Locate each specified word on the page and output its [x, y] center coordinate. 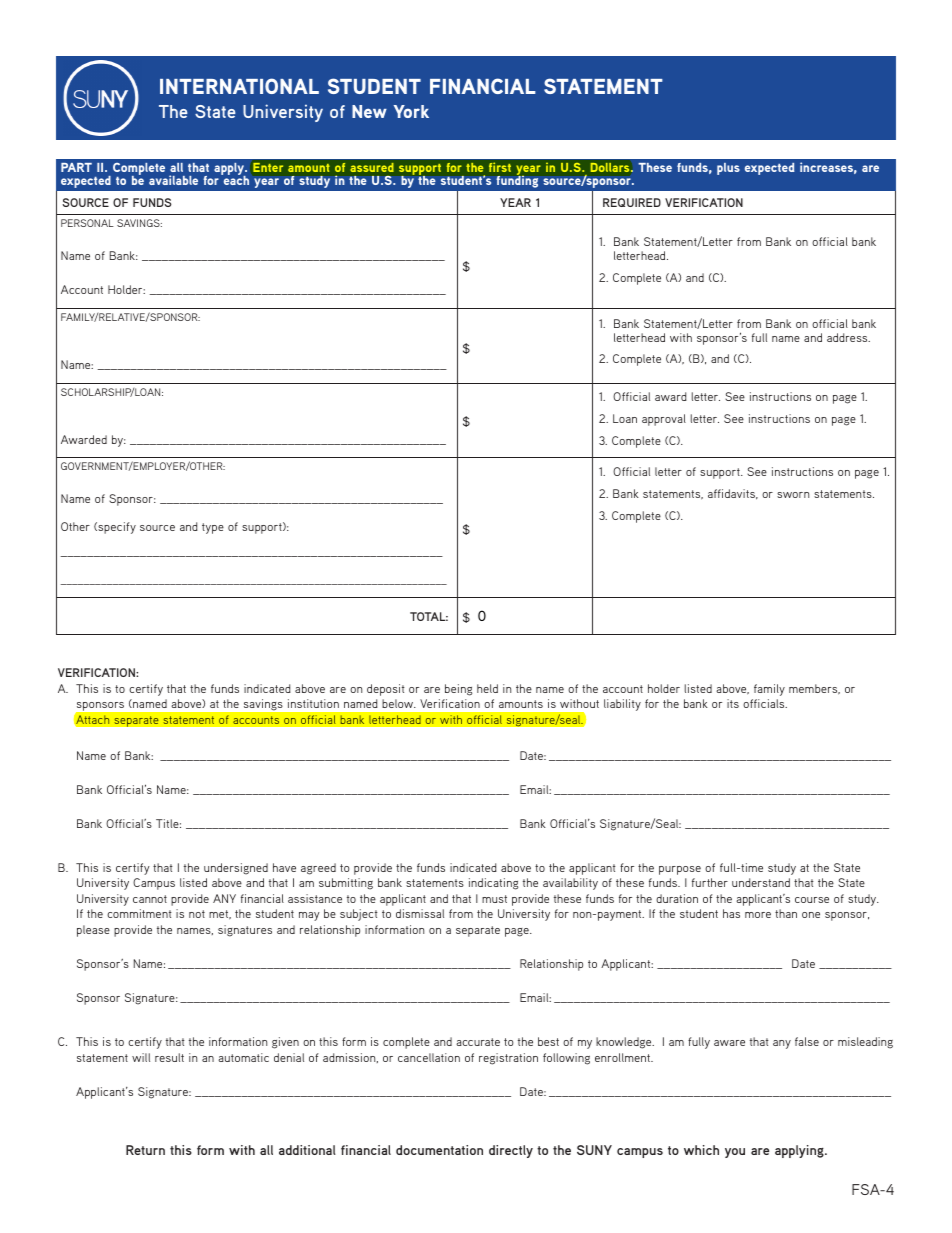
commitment [139, 913]
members [814, 689]
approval [664, 420]
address [848, 337]
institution [313, 703]
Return [145, 1150]
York [411, 111]
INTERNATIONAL [239, 86]
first [500, 167]
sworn [793, 495]
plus [728, 169]
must [494, 899]
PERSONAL [87, 223]
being [458, 690]
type [213, 528]
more [758, 915]
